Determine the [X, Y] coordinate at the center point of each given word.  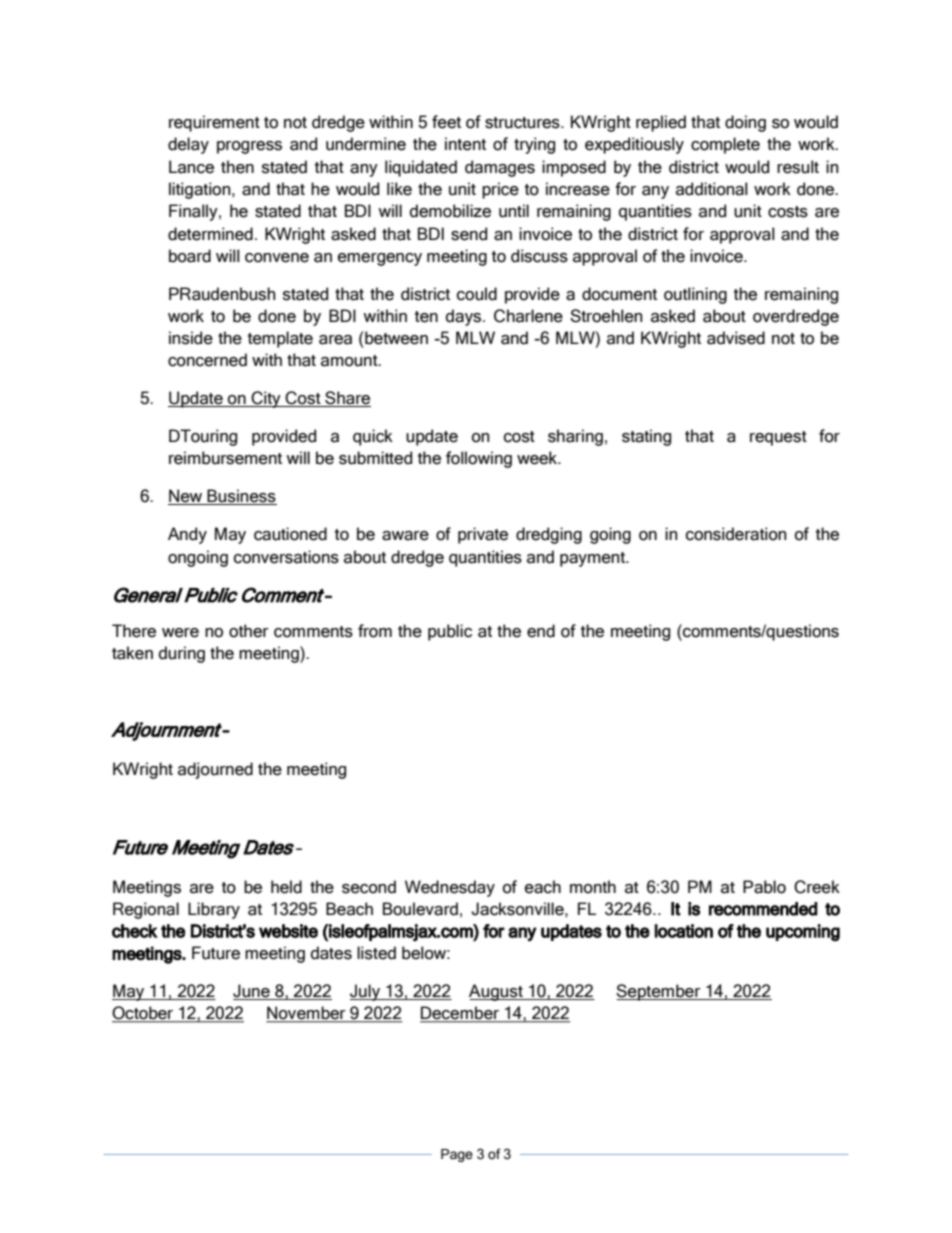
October [143, 1014]
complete [725, 145]
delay [188, 145]
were [180, 633]
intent [465, 144]
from [375, 631]
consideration [736, 534]
